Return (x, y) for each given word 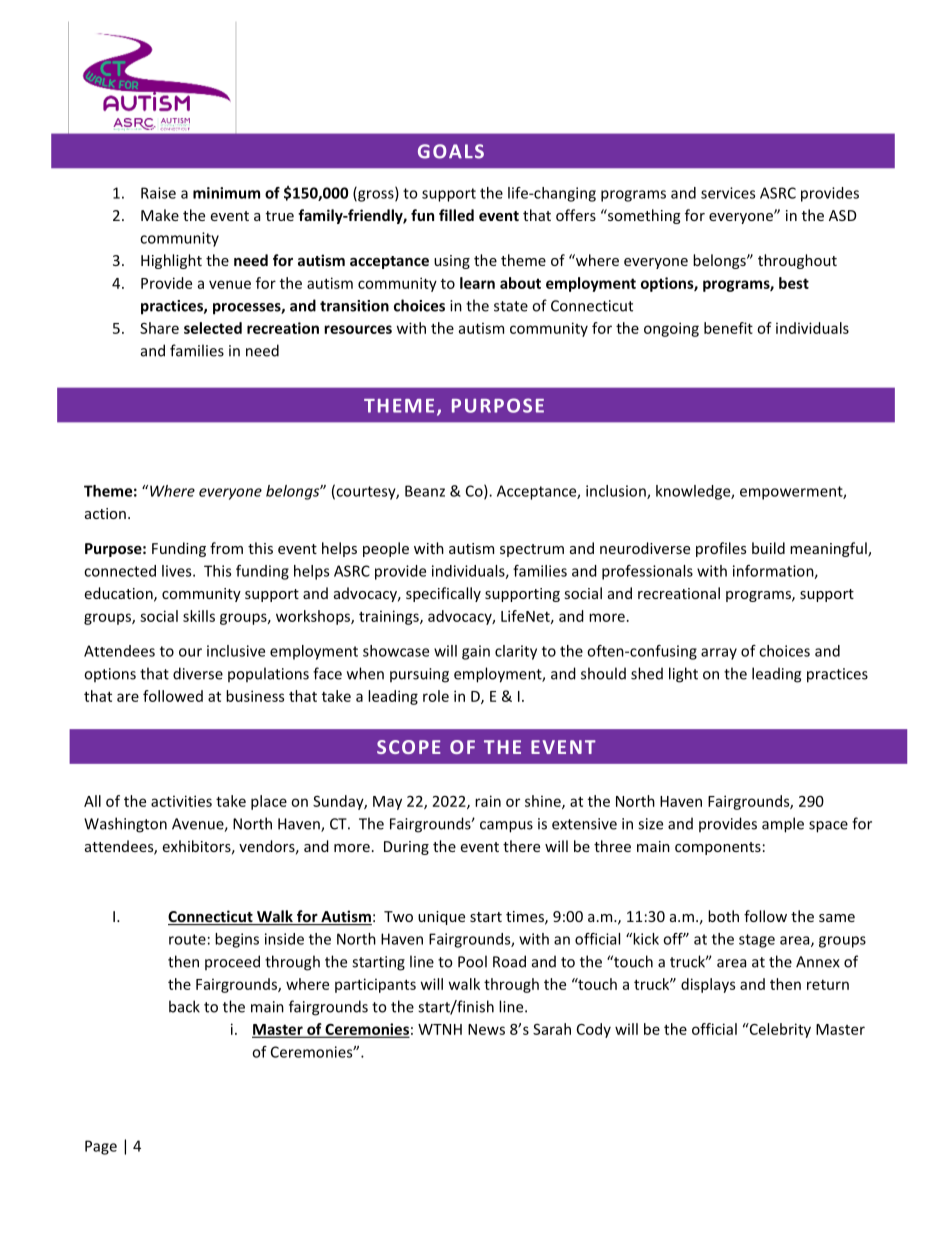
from (226, 548)
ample (783, 825)
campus (506, 827)
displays (708, 985)
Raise (158, 193)
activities (181, 801)
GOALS (451, 151)
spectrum (532, 550)
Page (101, 1147)
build (768, 548)
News (486, 1029)
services (728, 193)
